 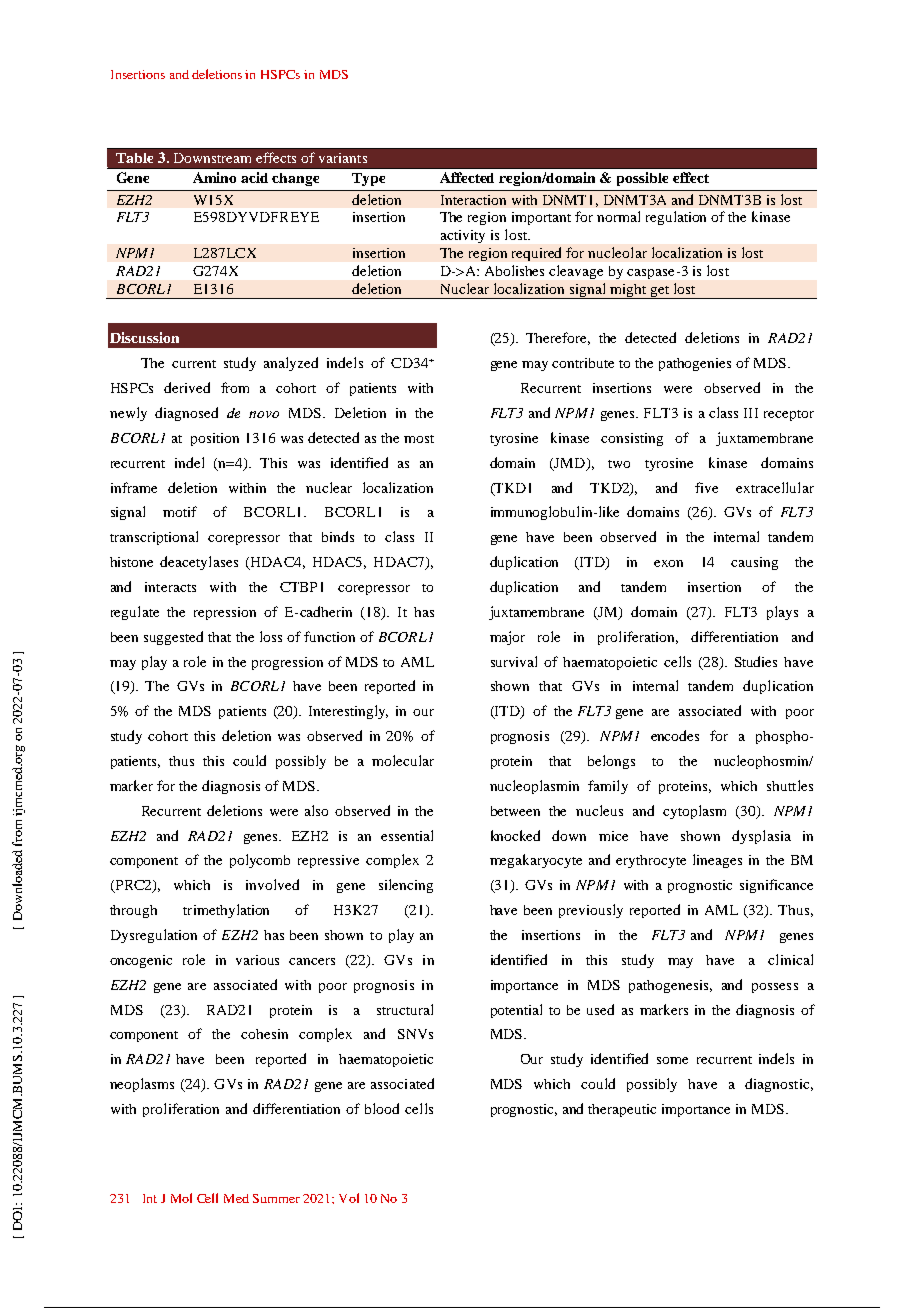 I want to click on lineages, so click(x=717, y=861).
